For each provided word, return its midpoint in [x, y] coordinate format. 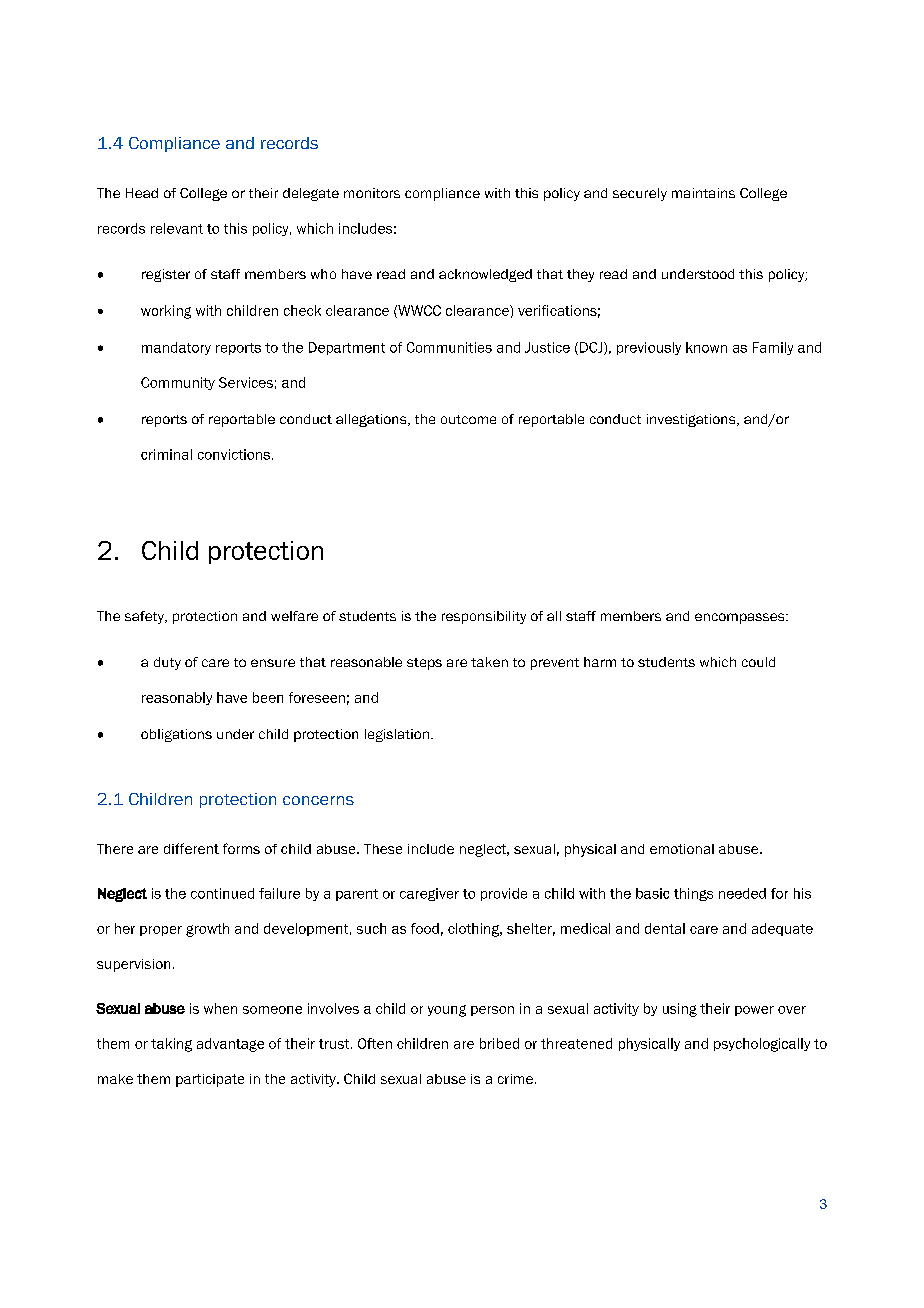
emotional [682, 849]
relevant [177, 228]
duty [167, 663]
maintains [703, 193]
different [191, 848]
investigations [692, 420]
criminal [166, 454]
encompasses [741, 618]
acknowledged [485, 275]
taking [171, 1045]
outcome [468, 419]
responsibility [484, 617]
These [383, 849]
